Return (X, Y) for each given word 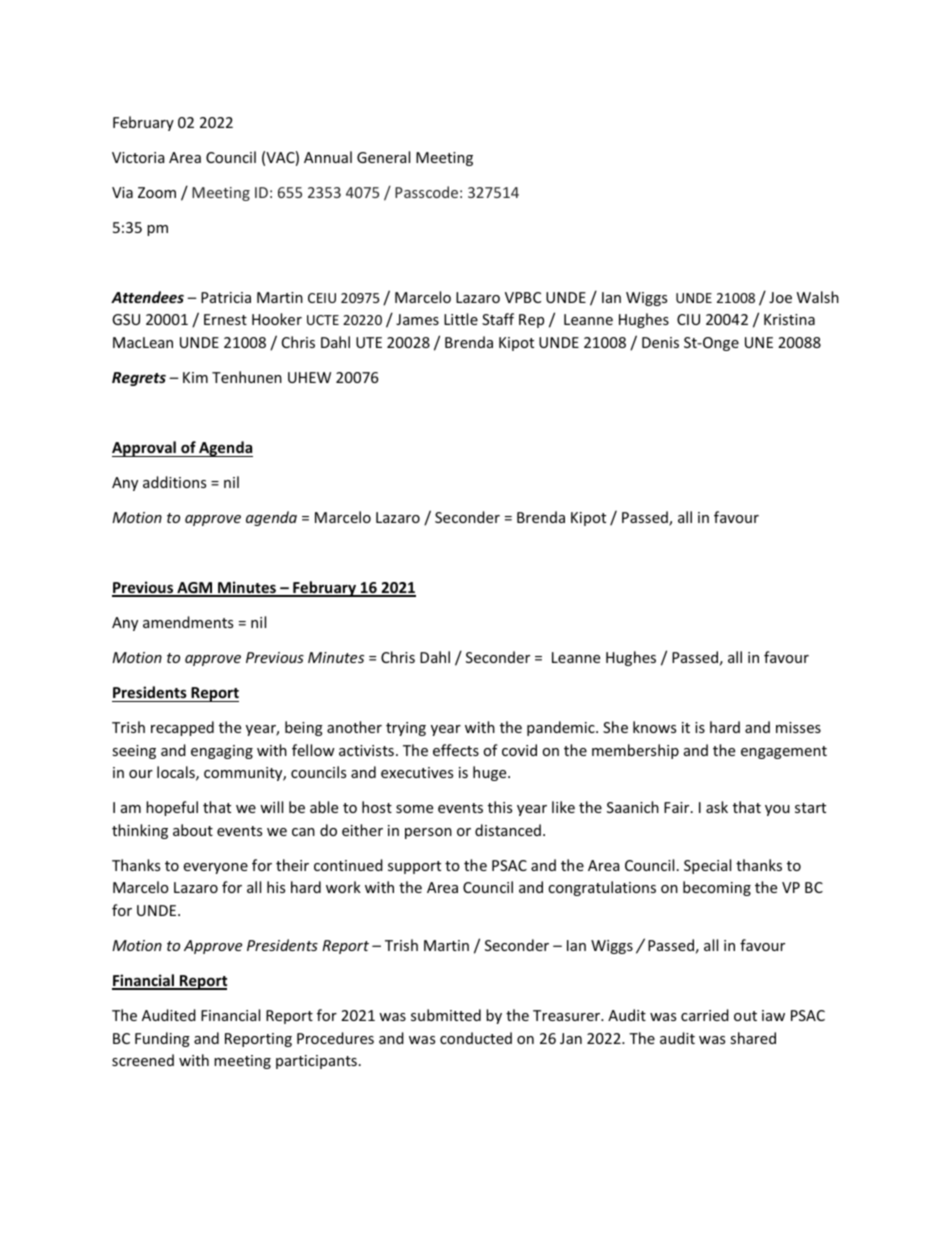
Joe (780, 297)
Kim (195, 377)
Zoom (157, 192)
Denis (660, 342)
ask (717, 807)
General (383, 157)
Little (461, 319)
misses (798, 727)
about (193, 830)
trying (406, 729)
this (500, 807)
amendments (188, 622)
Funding (162, 1039)
